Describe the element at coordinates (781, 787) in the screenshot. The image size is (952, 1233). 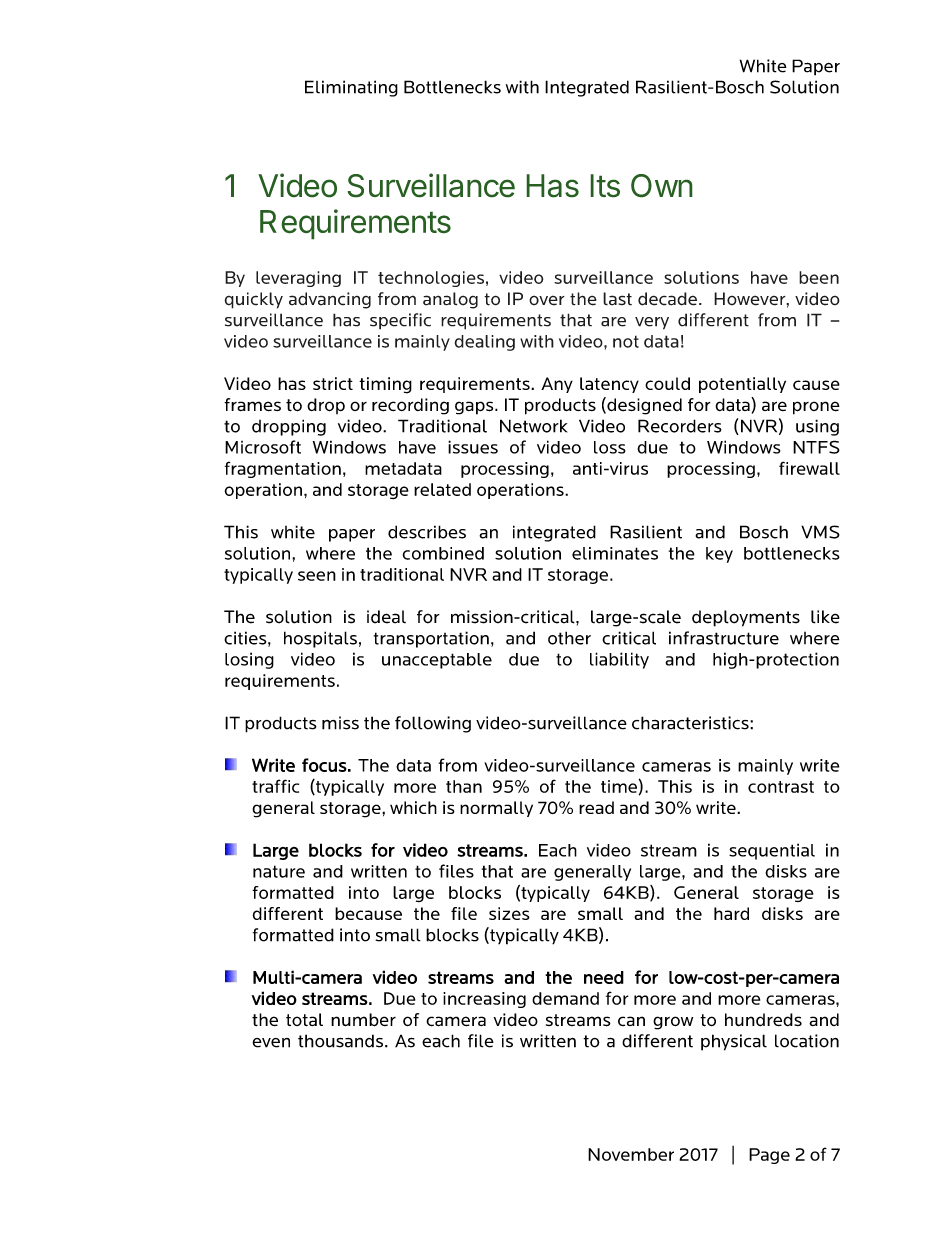
I see `contrast` at that location.
